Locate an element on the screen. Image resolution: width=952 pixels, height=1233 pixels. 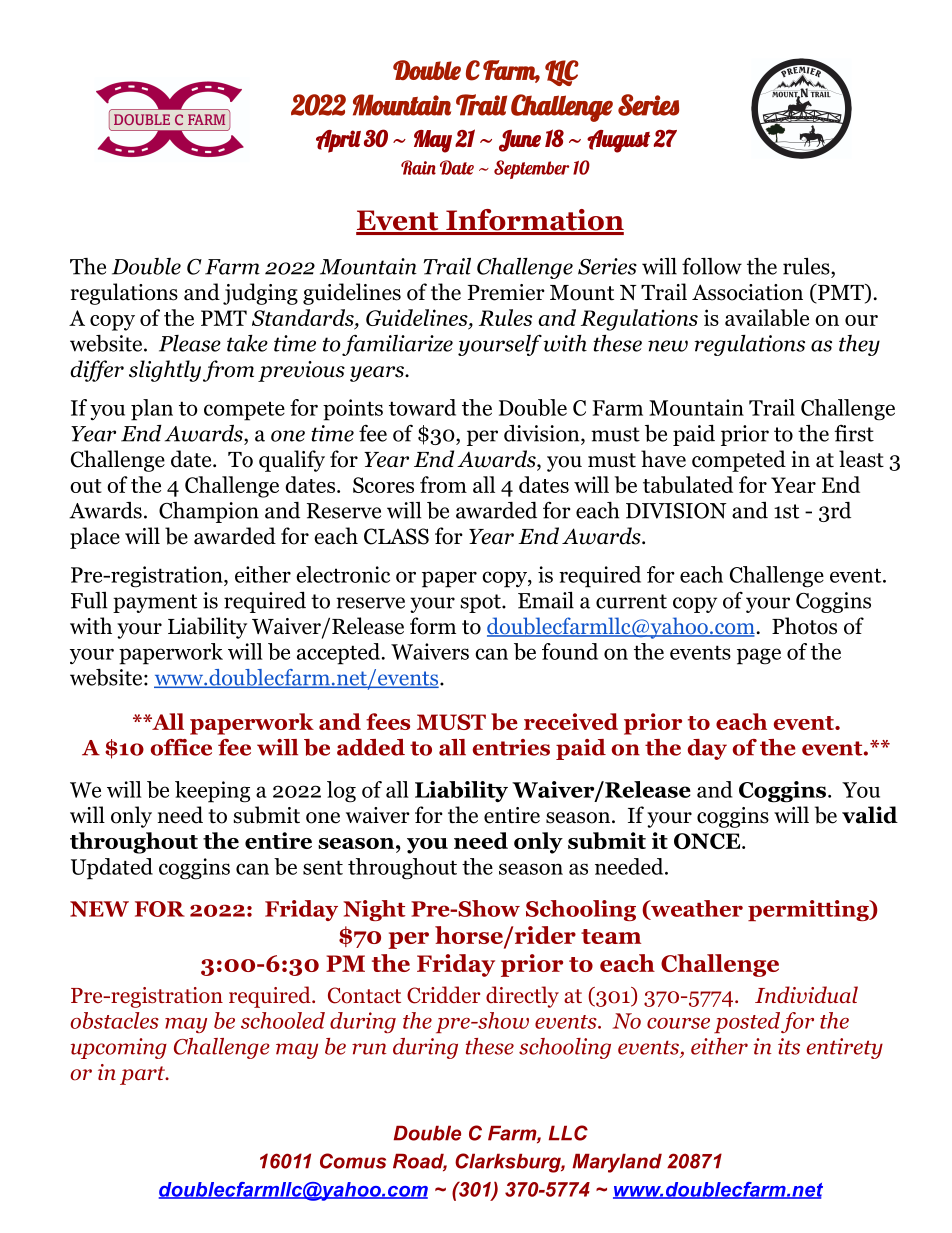
September is located at coordinates (531, 169).
